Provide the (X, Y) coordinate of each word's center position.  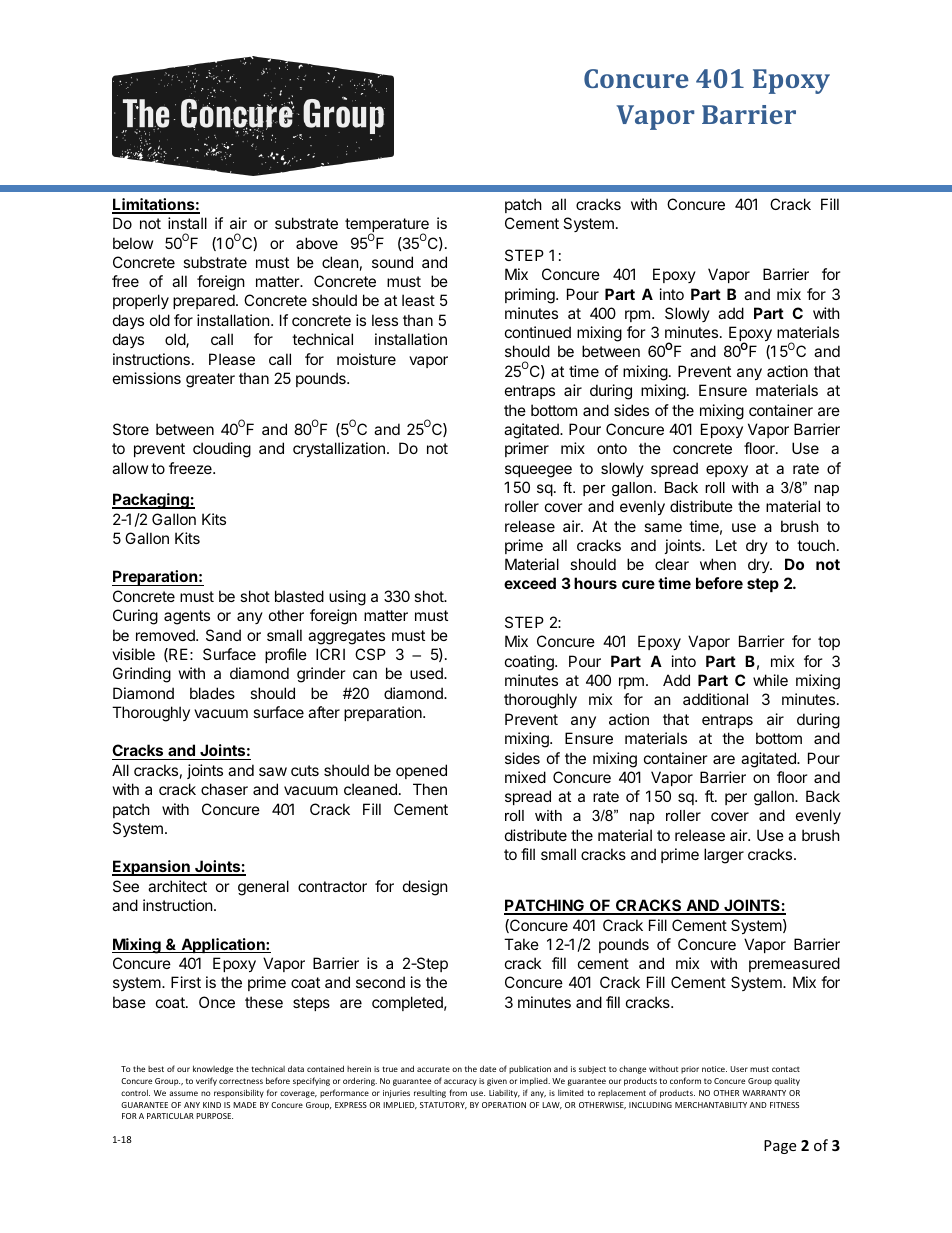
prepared (205, 301)
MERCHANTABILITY (711, 1105)
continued (538, 332)
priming (531, 296)
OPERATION (504, 1105)
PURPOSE (214, 1116)
